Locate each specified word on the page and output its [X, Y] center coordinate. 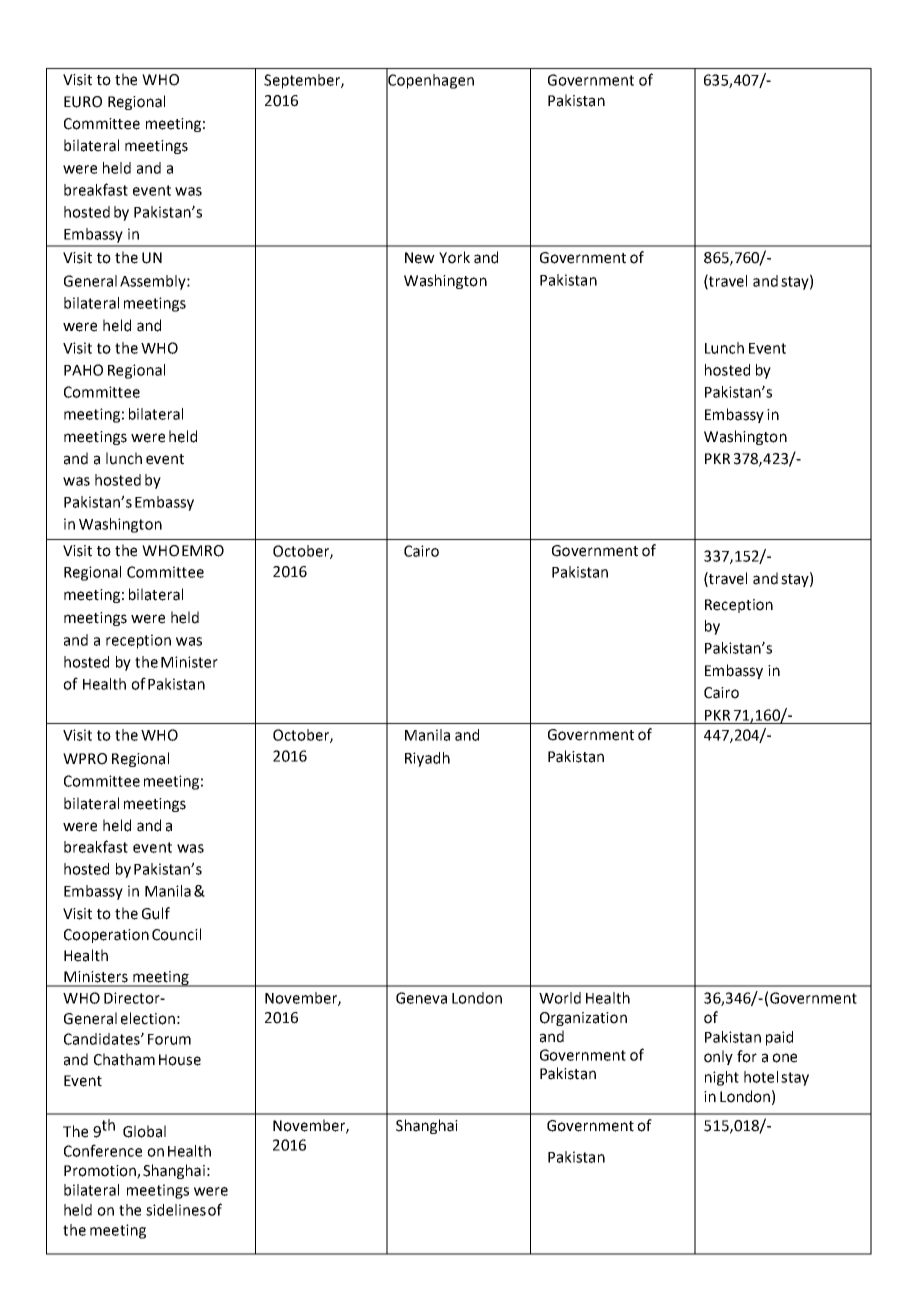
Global [144, 1131]
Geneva [421, 998]
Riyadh [427, 759]
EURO [83, 102]
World [560, 998]
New [420, 258]
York [454, 257]
